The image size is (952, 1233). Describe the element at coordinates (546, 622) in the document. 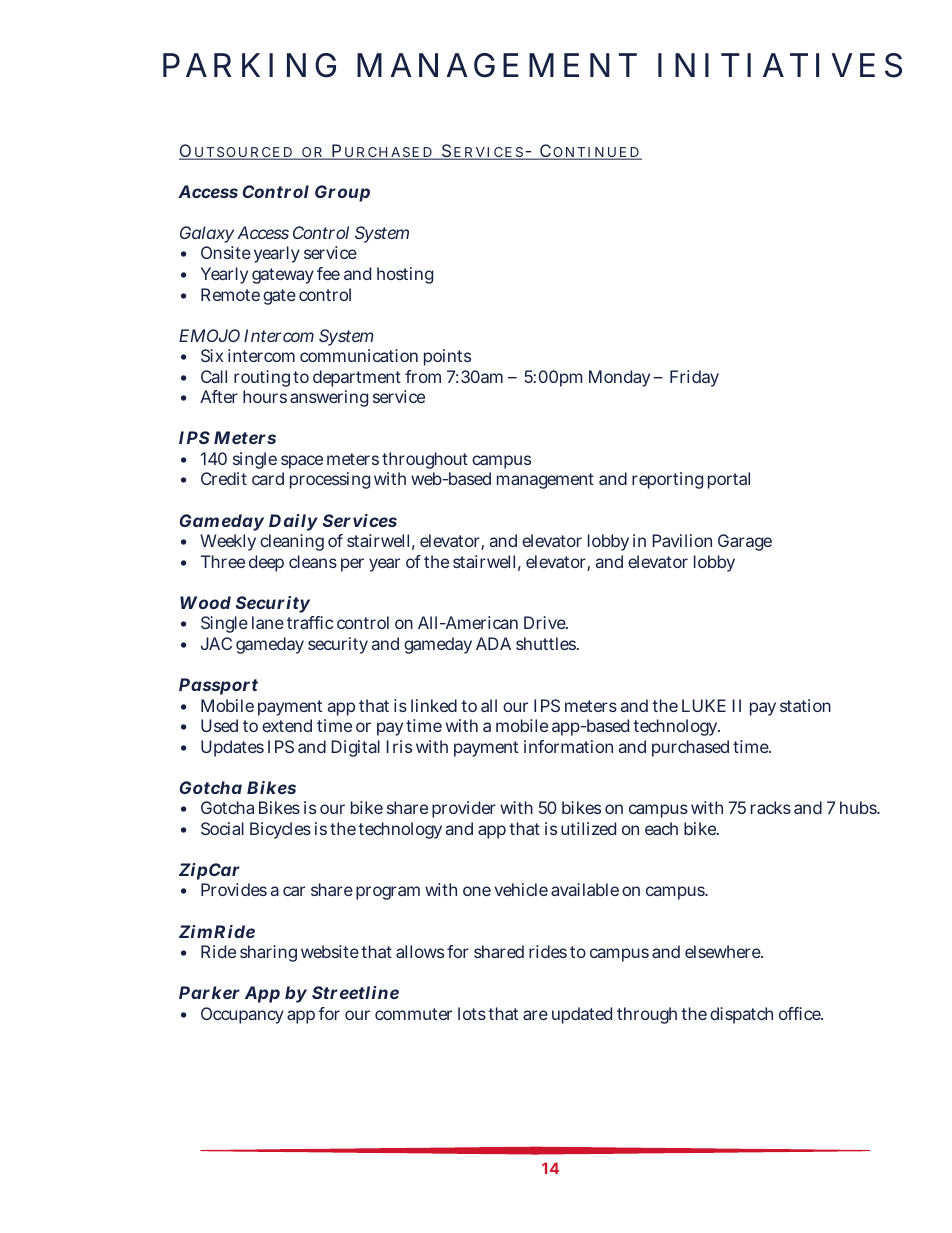

I see `Drive` at that location.
